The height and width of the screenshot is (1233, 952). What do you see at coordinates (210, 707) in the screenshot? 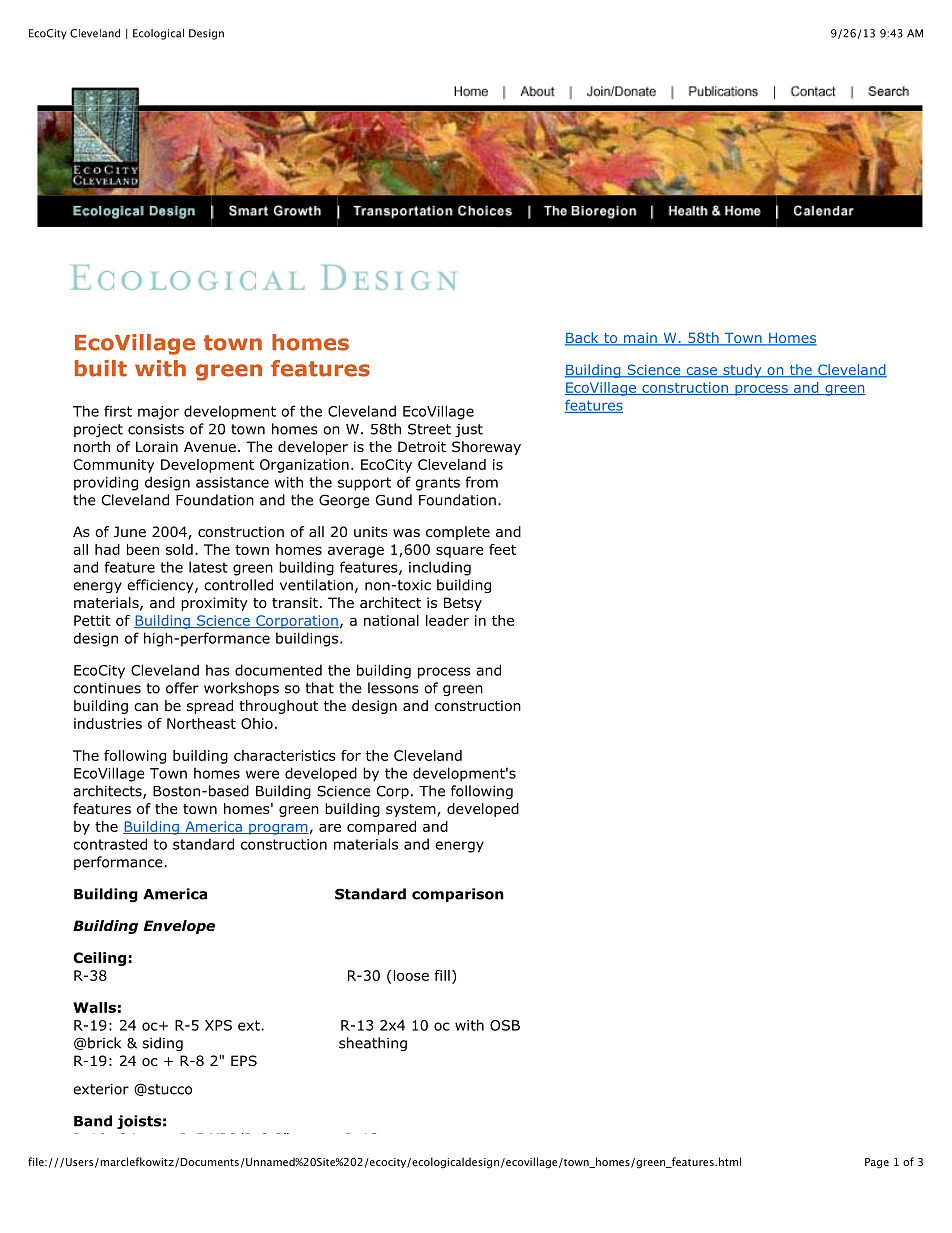
I see `spread` at bounding box center [210, 707].
